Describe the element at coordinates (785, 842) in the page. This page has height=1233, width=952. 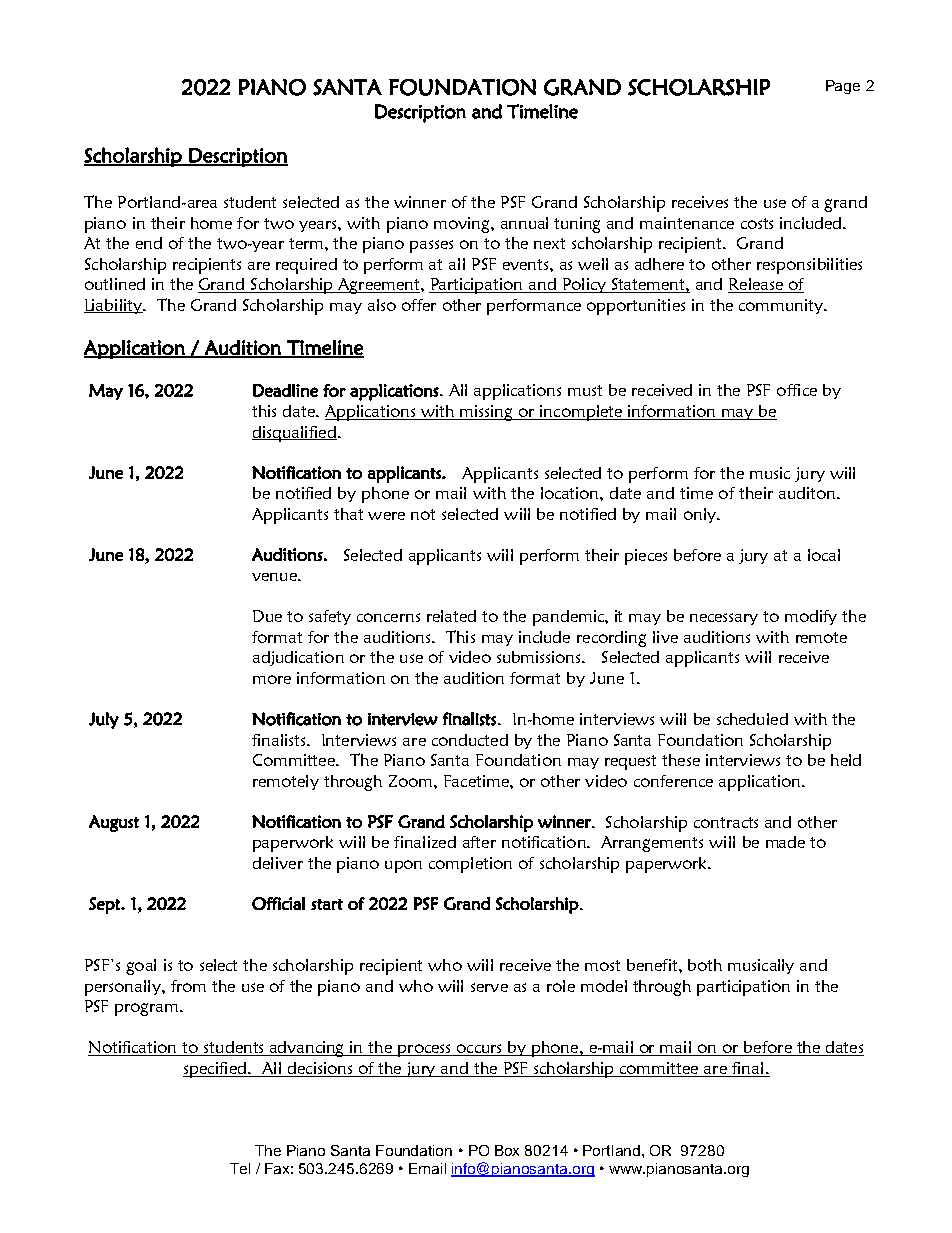
I see `made` at that location.
